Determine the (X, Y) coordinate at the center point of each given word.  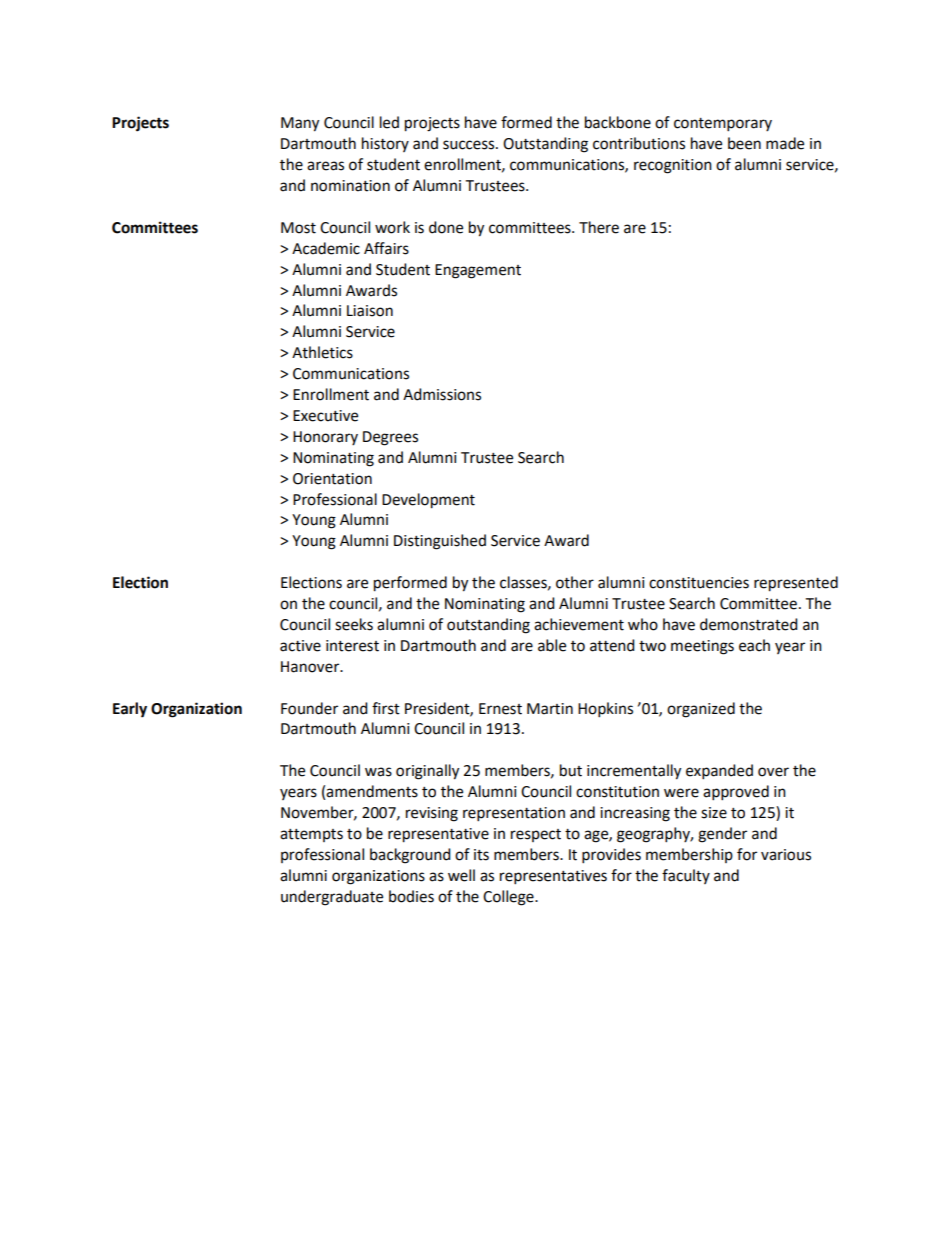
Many (300, 124)
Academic (326, 248)
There (599, 227)
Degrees (390, 438)
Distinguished (440, 542)
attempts (311, 835)
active (300, 646)
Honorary (325, 438)
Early (130, 710)
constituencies (699, 583)
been (744, 143)
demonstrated (749, 624)
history (385, 144)
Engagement (478, 271)
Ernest (500, 709)
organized (701, 710)
